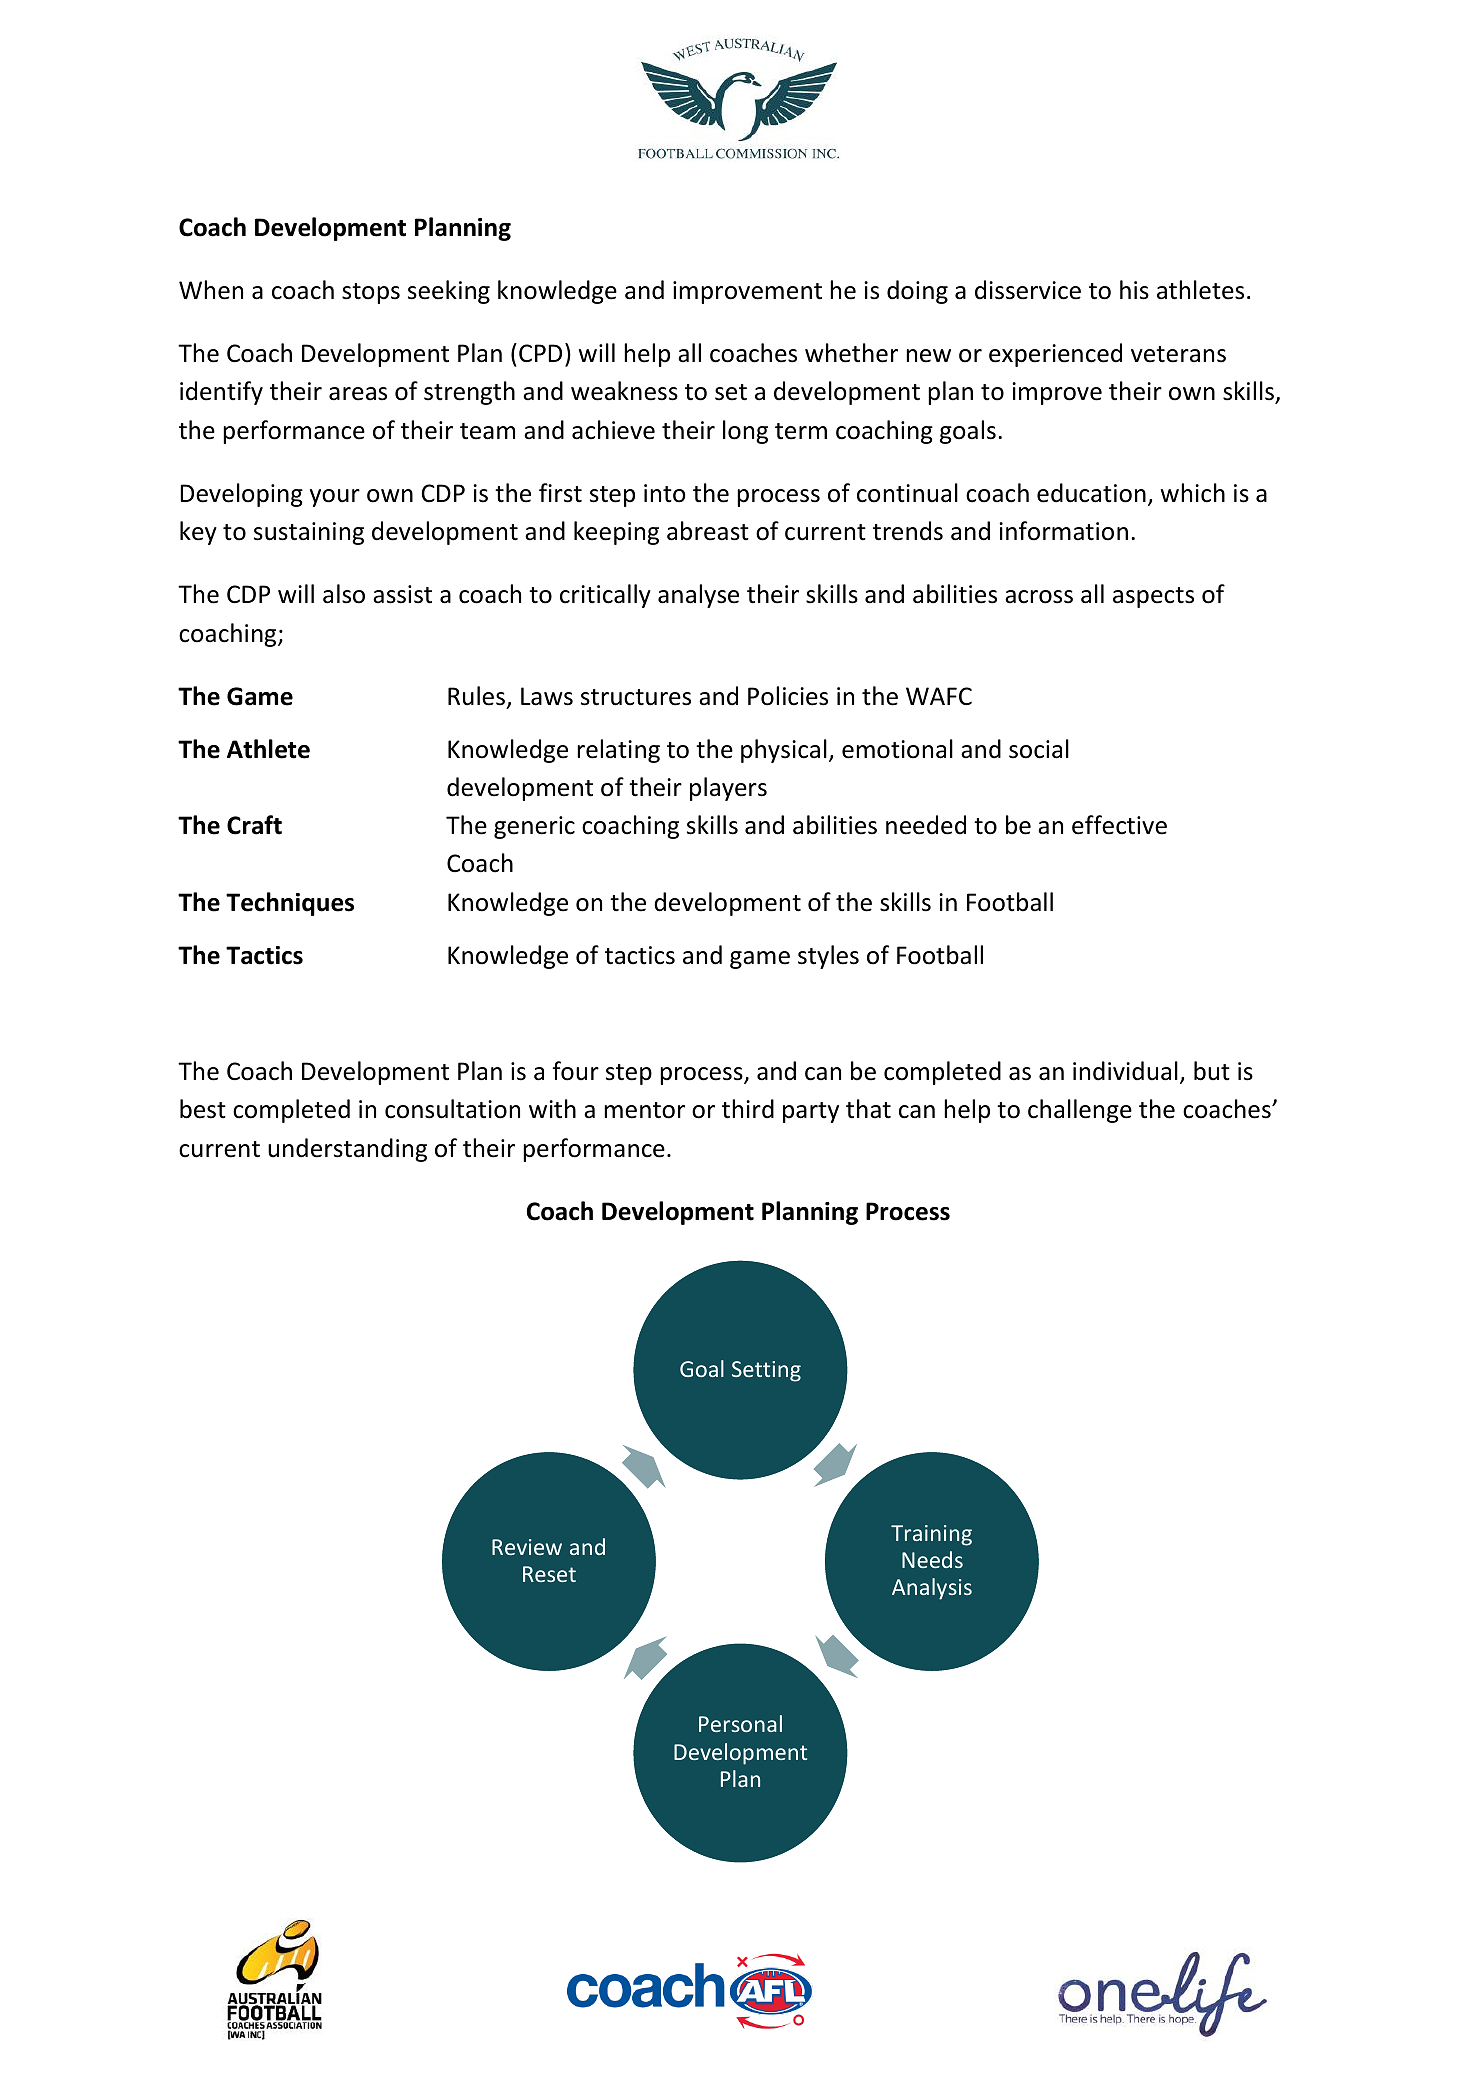 Image resolution: width=1476 pixels, height=2087 pixels. Describe the element at coordinates (1080, 1111) in the screenshot. I see `challenge` at that location.
